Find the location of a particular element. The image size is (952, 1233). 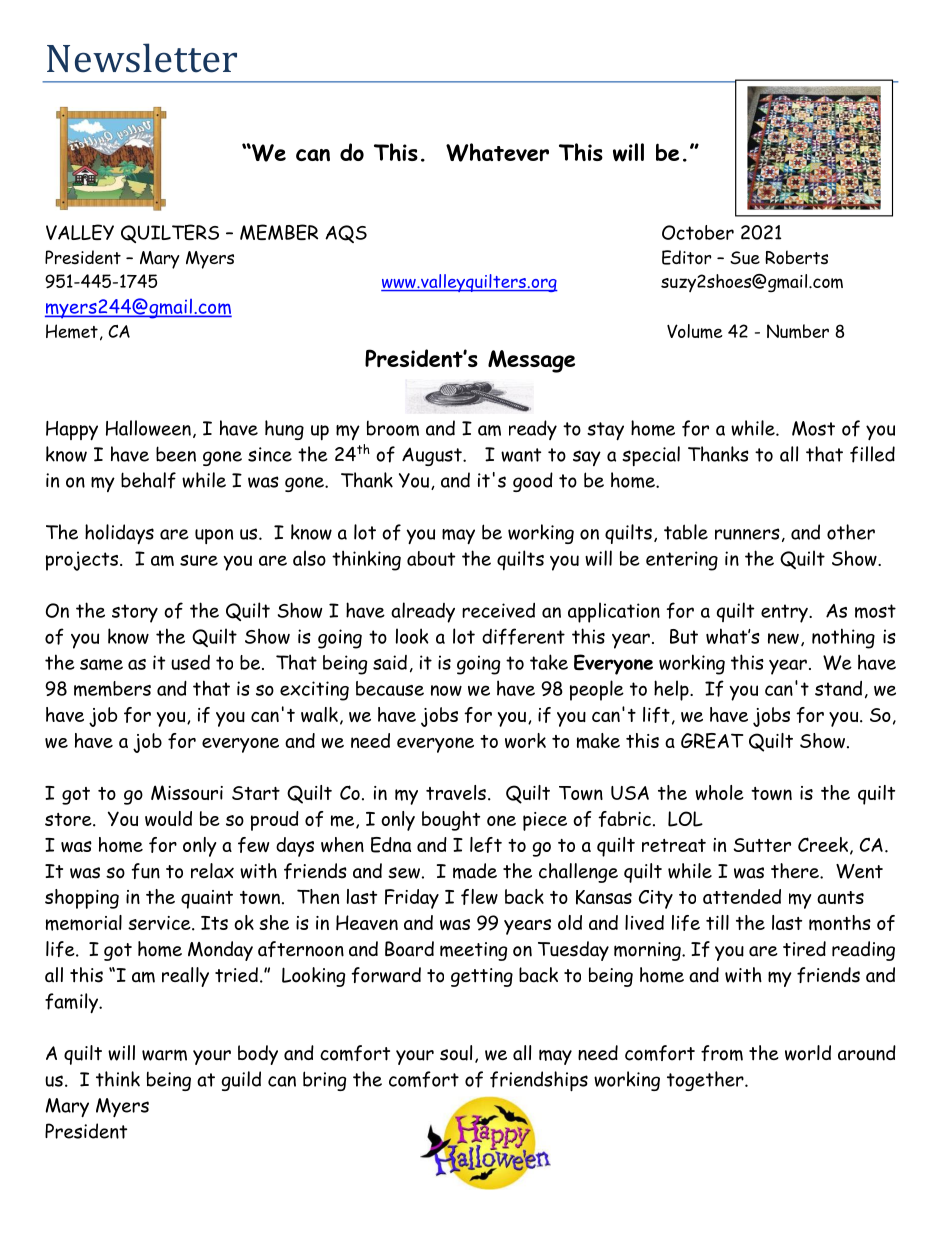

soul is located at coordinates (456, 1053).
